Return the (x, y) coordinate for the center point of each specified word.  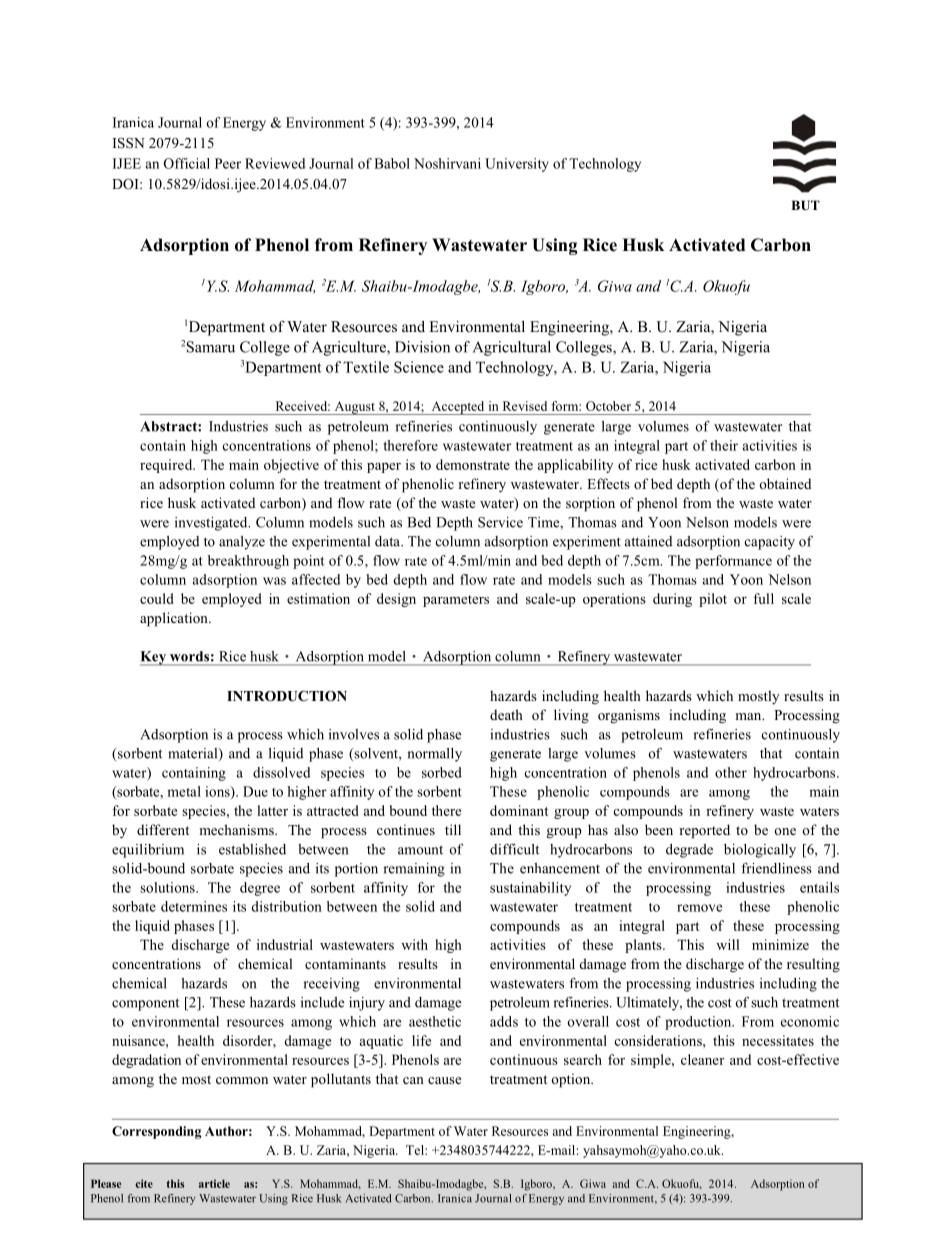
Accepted (458, 408)
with (414, 944)
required (167, 466)
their (724, 445)
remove (699, 908)
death (506, 714)
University (517, 165)
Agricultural (512, 348)
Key (154, 658)
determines (194, 906)
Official (186, 163)
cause (444, 1080)
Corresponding (156, 1132)
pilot (713, 600)
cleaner (703, 1059)
